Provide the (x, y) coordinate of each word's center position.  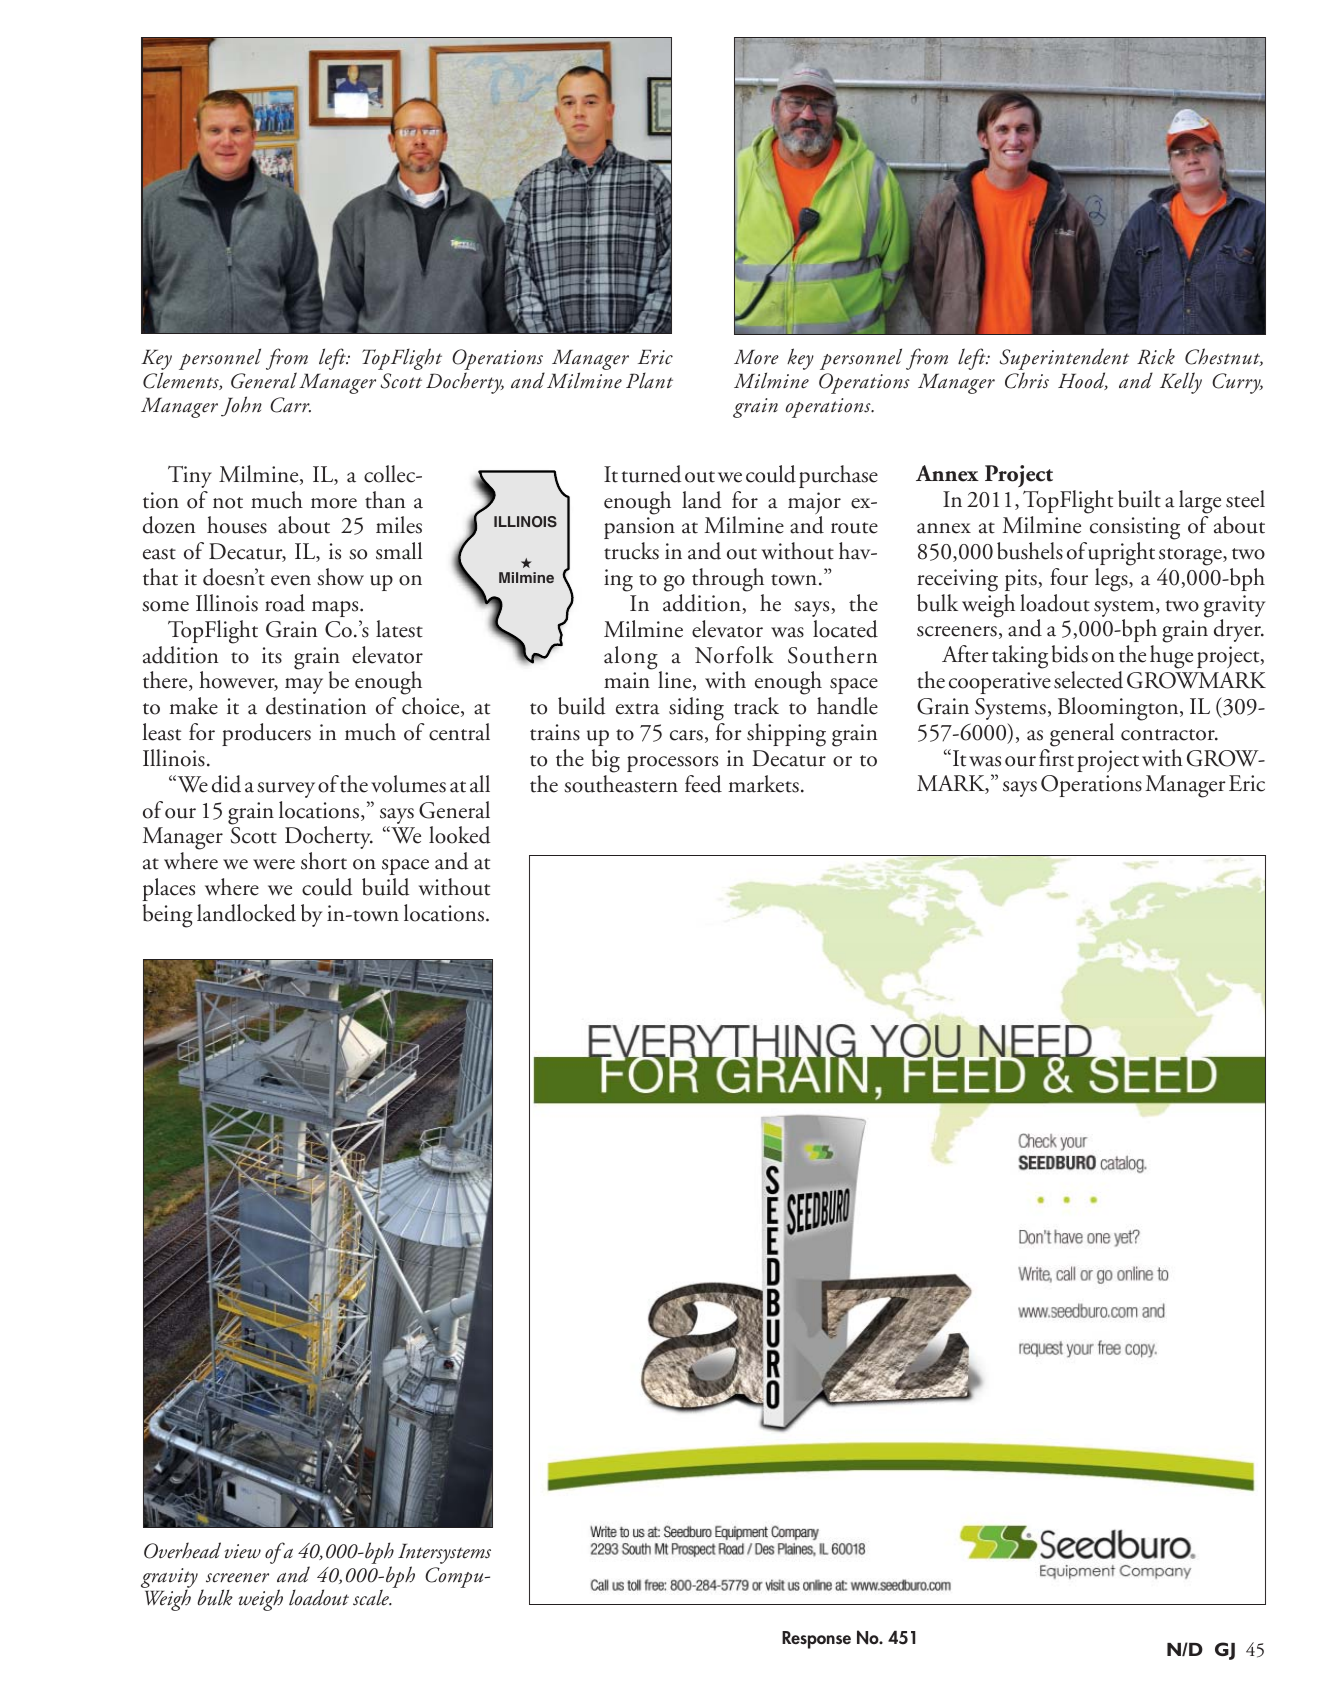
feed (703, 784)
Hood (1083, 381)
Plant (649, 380)
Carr (290, 405)
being (168, 916)
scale (372, 1597)
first (1056, 758)
